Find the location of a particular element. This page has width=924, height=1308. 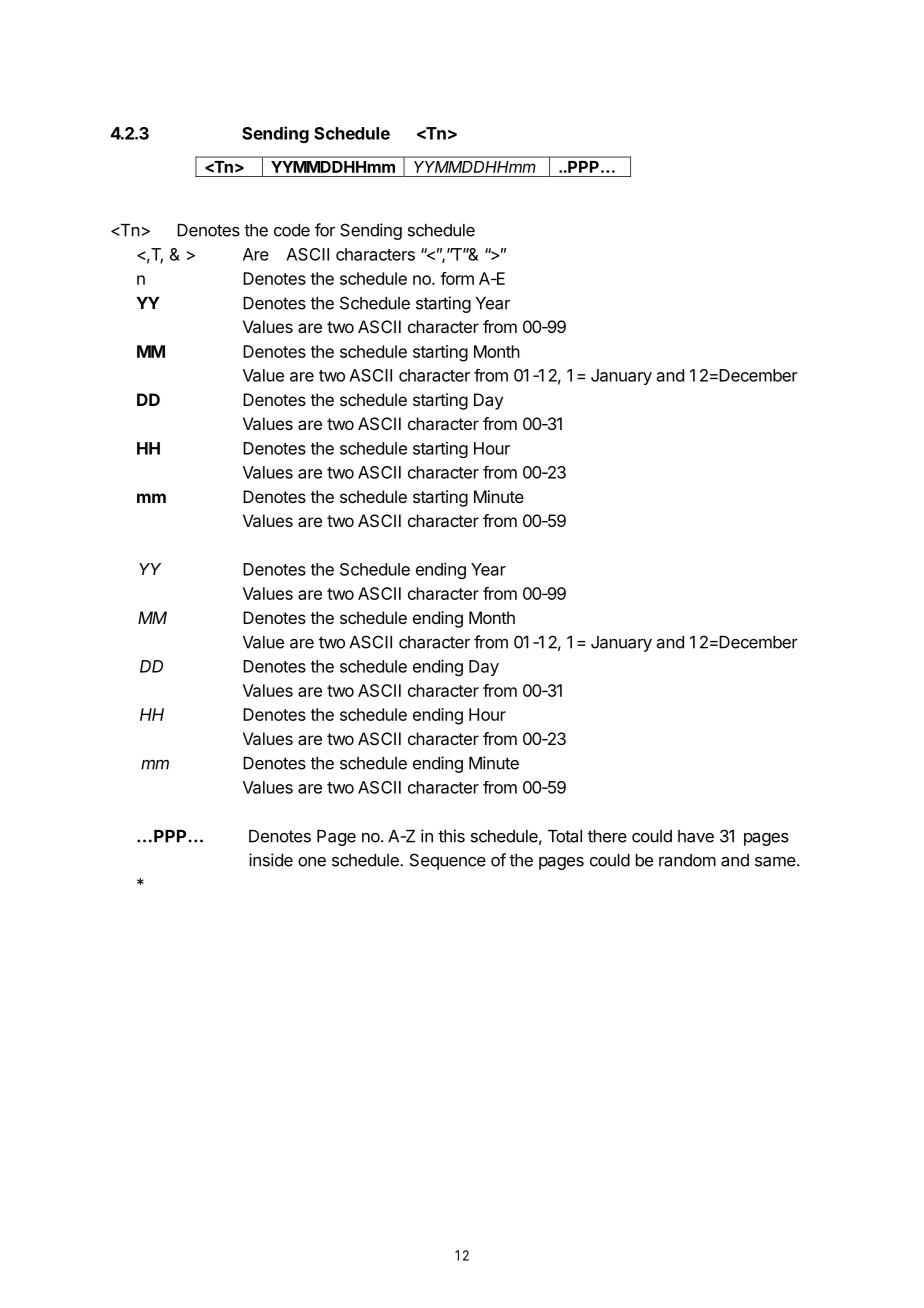

Sequence is located at coordinates (448, 861).
